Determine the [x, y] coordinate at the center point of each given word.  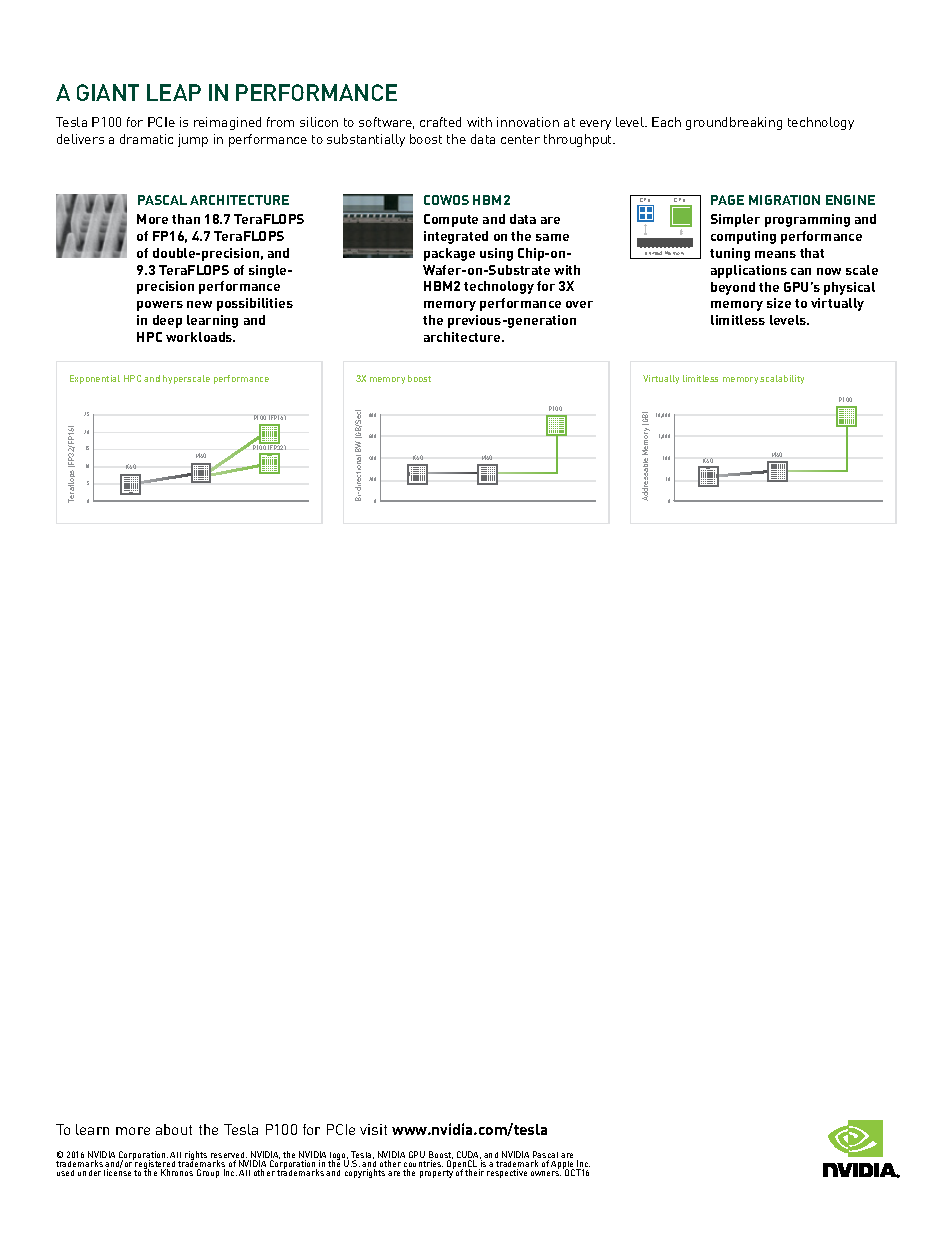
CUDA [469, 1156]
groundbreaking [734, 123]
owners [546, 1173]
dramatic [146, 139]
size [779, 303]
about [174, 1129]
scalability [782, 379]
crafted [440, 122]
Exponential [95, 379]
